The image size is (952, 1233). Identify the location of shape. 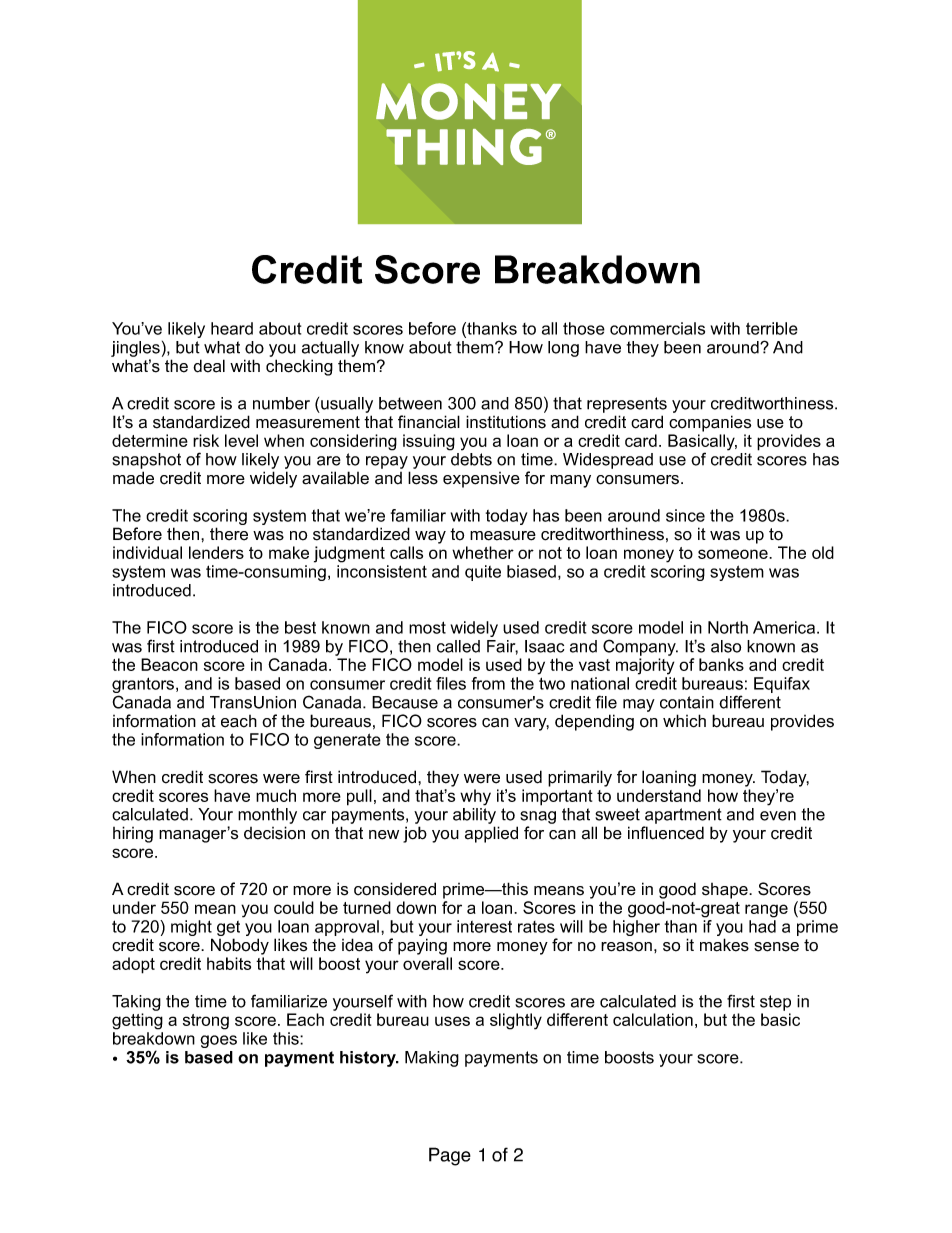
(726, 891).
